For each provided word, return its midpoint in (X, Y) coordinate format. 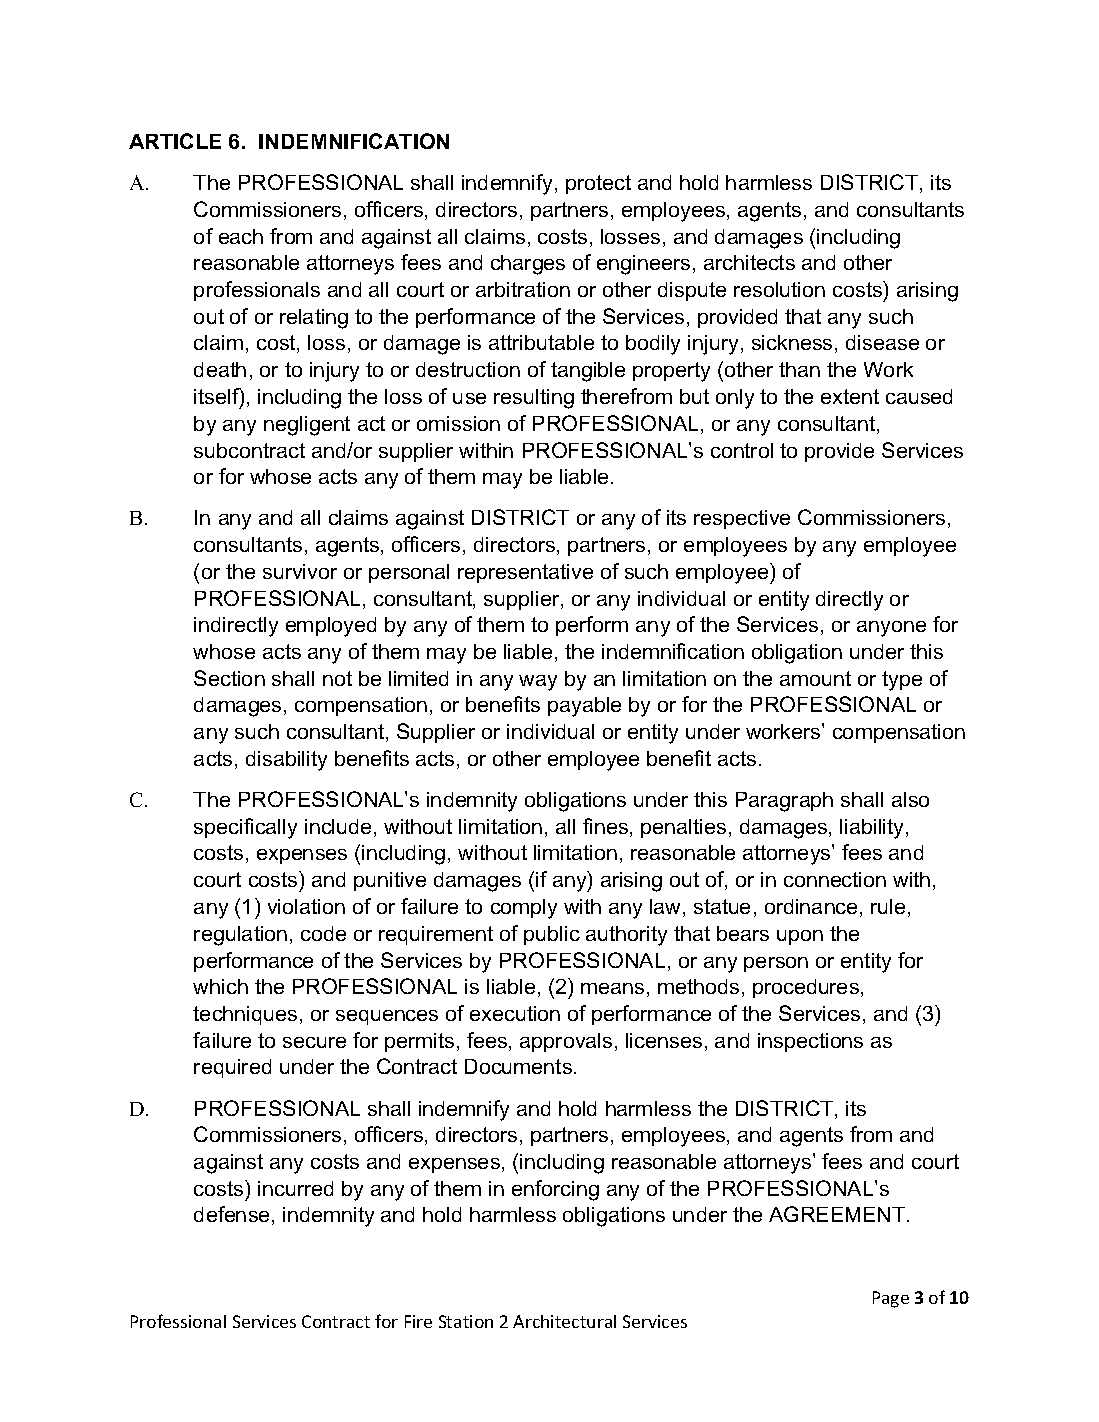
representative (525, 573)
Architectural (564, 1321)
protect (598, 184)
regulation (240, 936)
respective (742, 519)
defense (231, 1214)
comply (524, 909)
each (241, 236)
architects (749, 262)
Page (891, 1299)
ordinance (811, 906)
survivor (300, 571)
